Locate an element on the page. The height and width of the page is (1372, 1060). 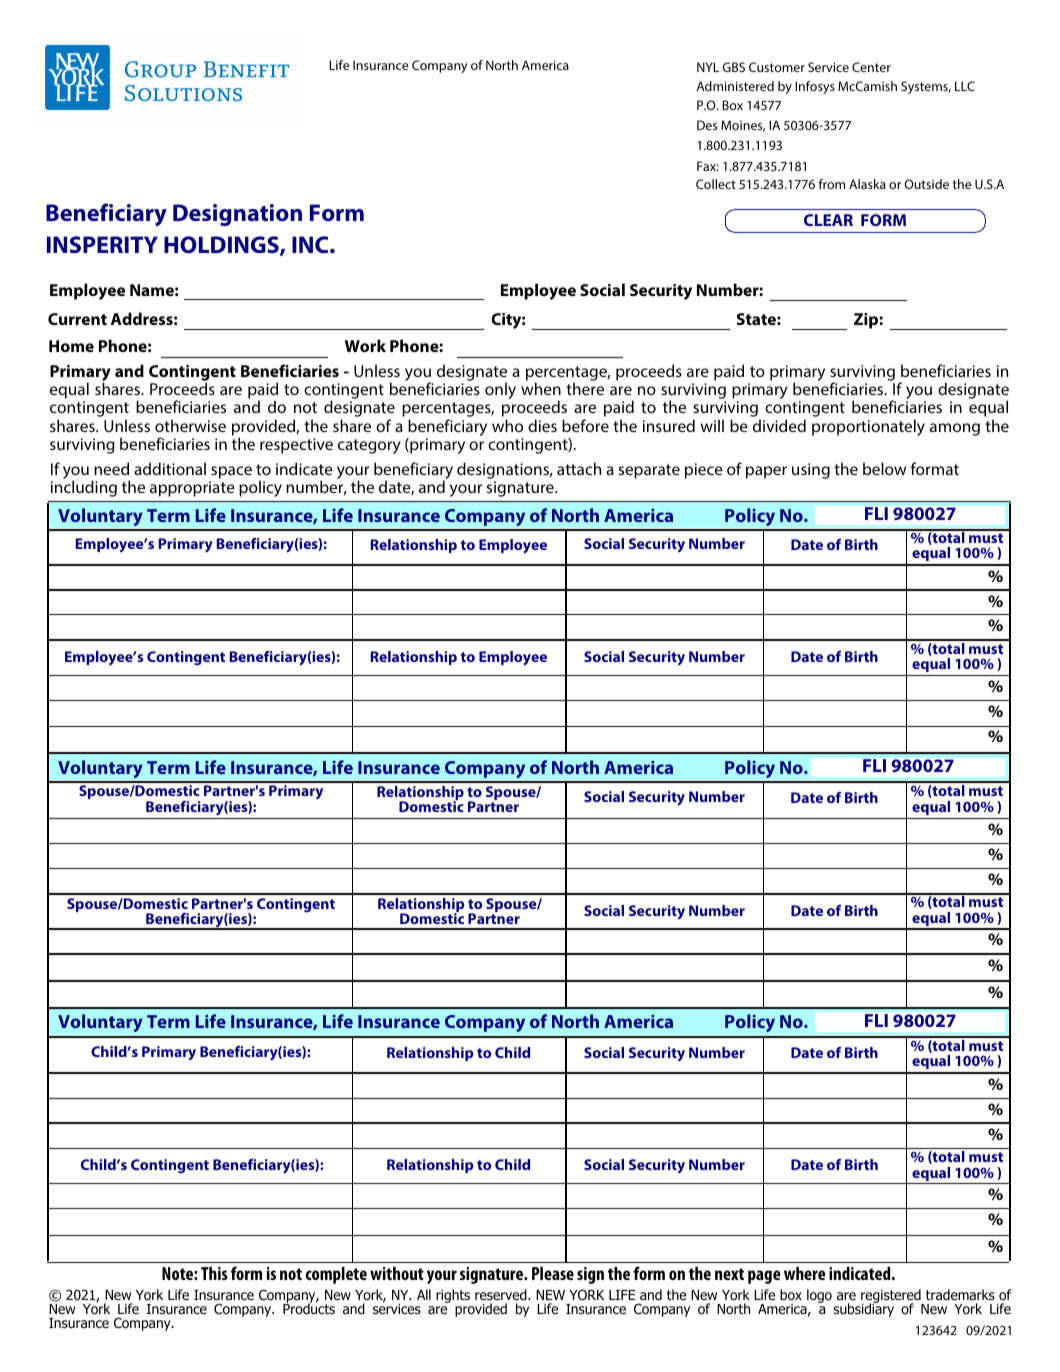
proportionately is located at coordinates (868, 427).
